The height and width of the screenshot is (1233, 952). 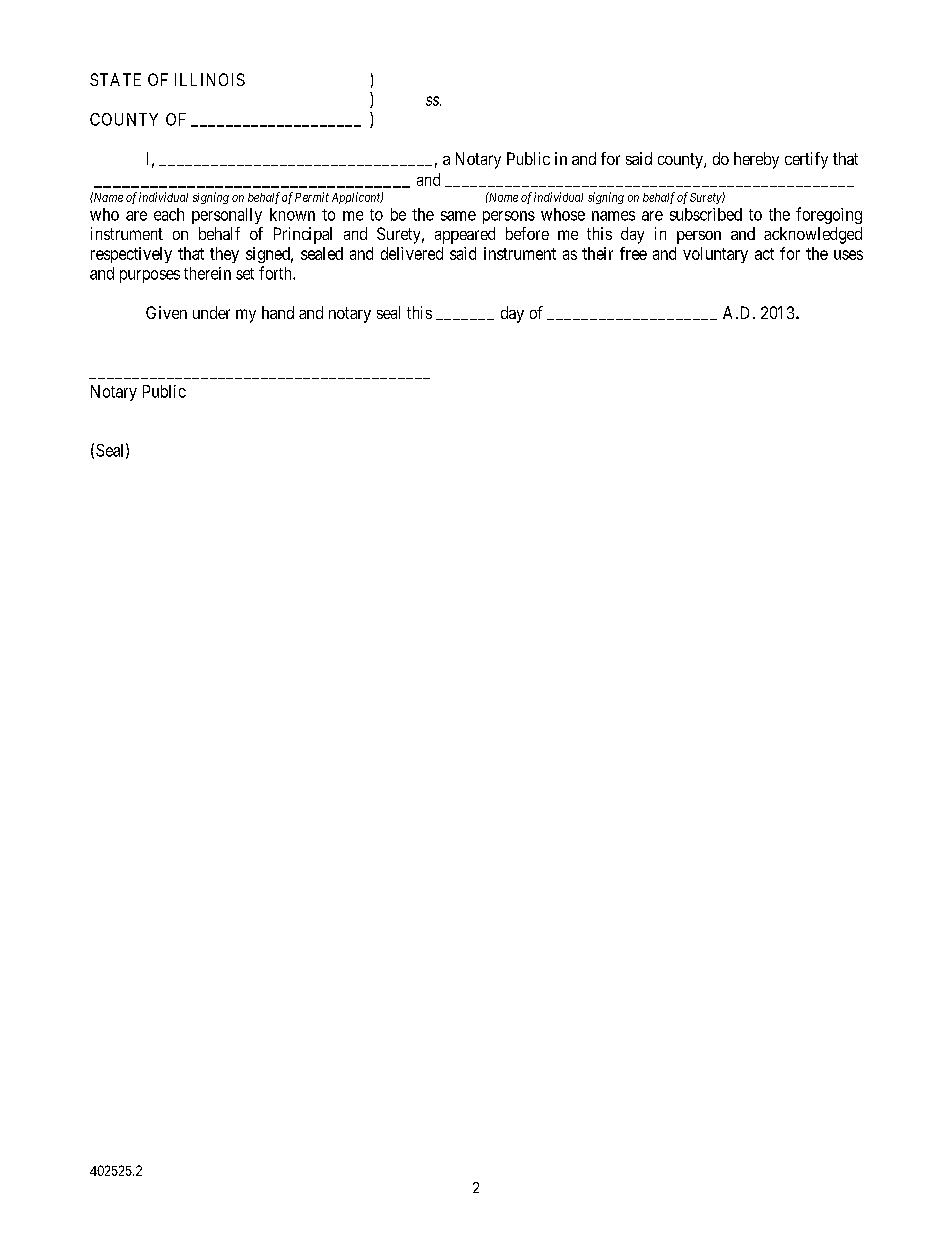 What do you see at coordinates (465, 235) in the screenshot?
I see `appeared` at bounding box center [465, 235].
